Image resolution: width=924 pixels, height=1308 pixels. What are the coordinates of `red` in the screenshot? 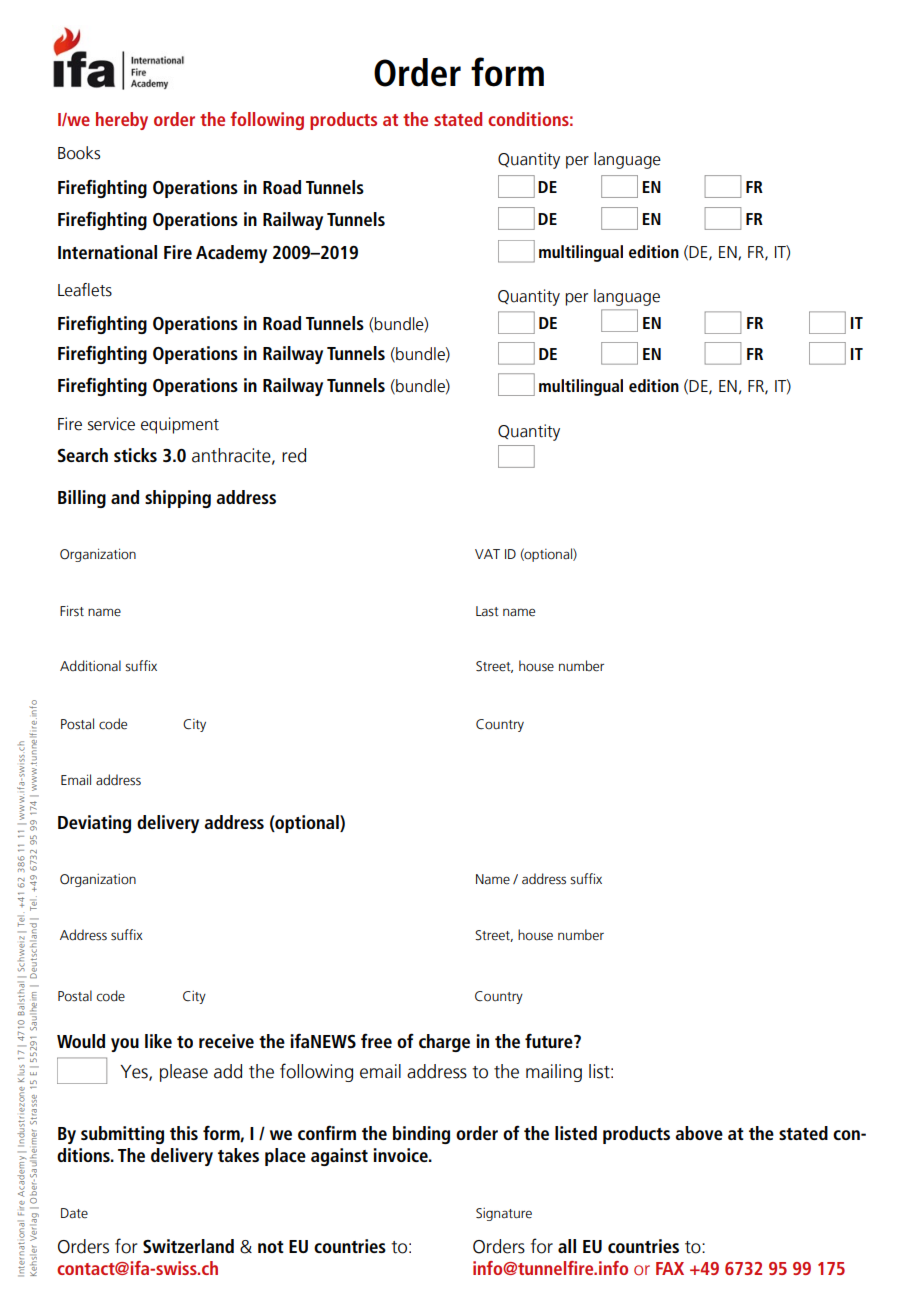 It's located at (294, 455).
